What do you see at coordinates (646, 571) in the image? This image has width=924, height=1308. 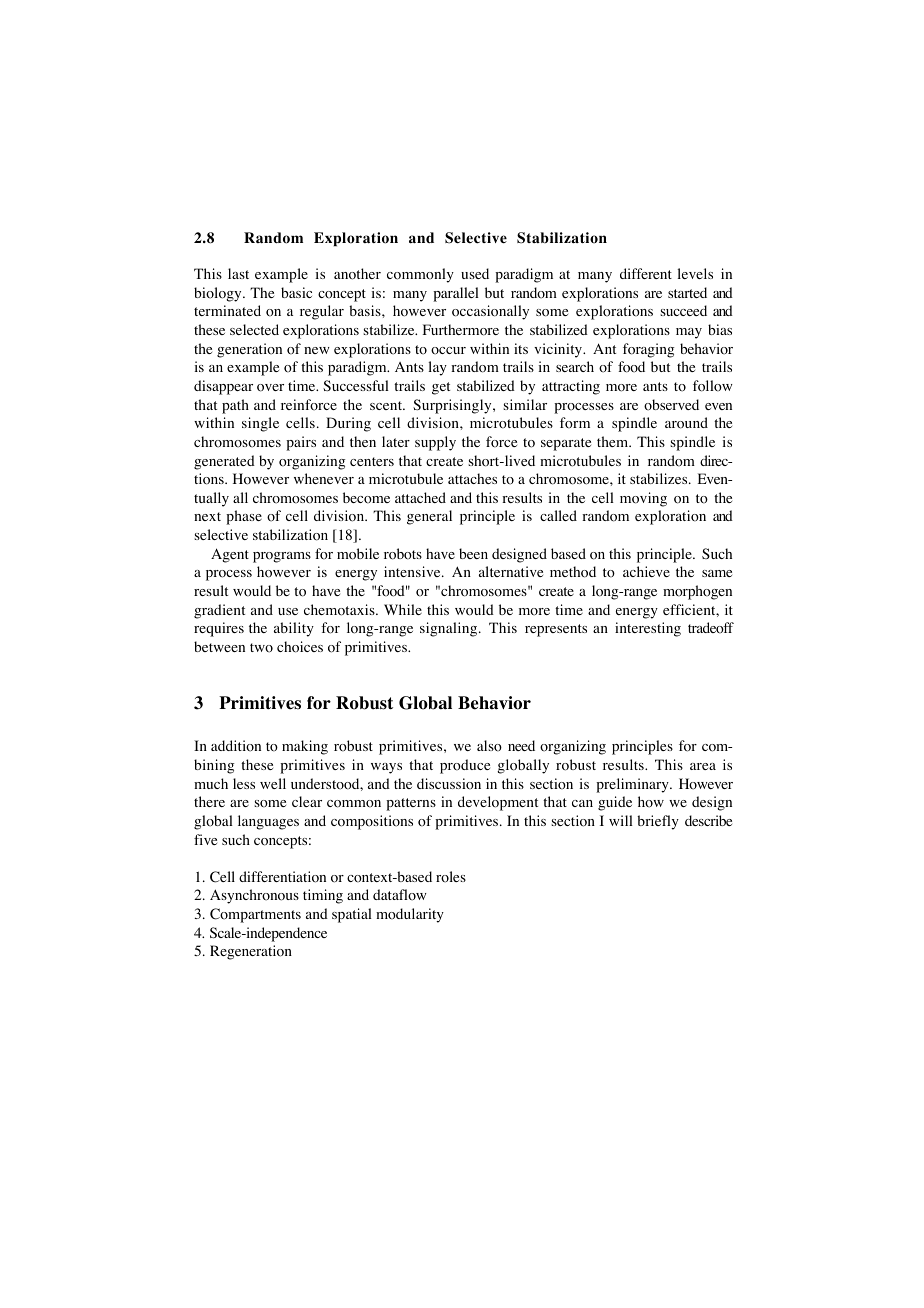 I see `achieve` at bounding box center [646, 571].
